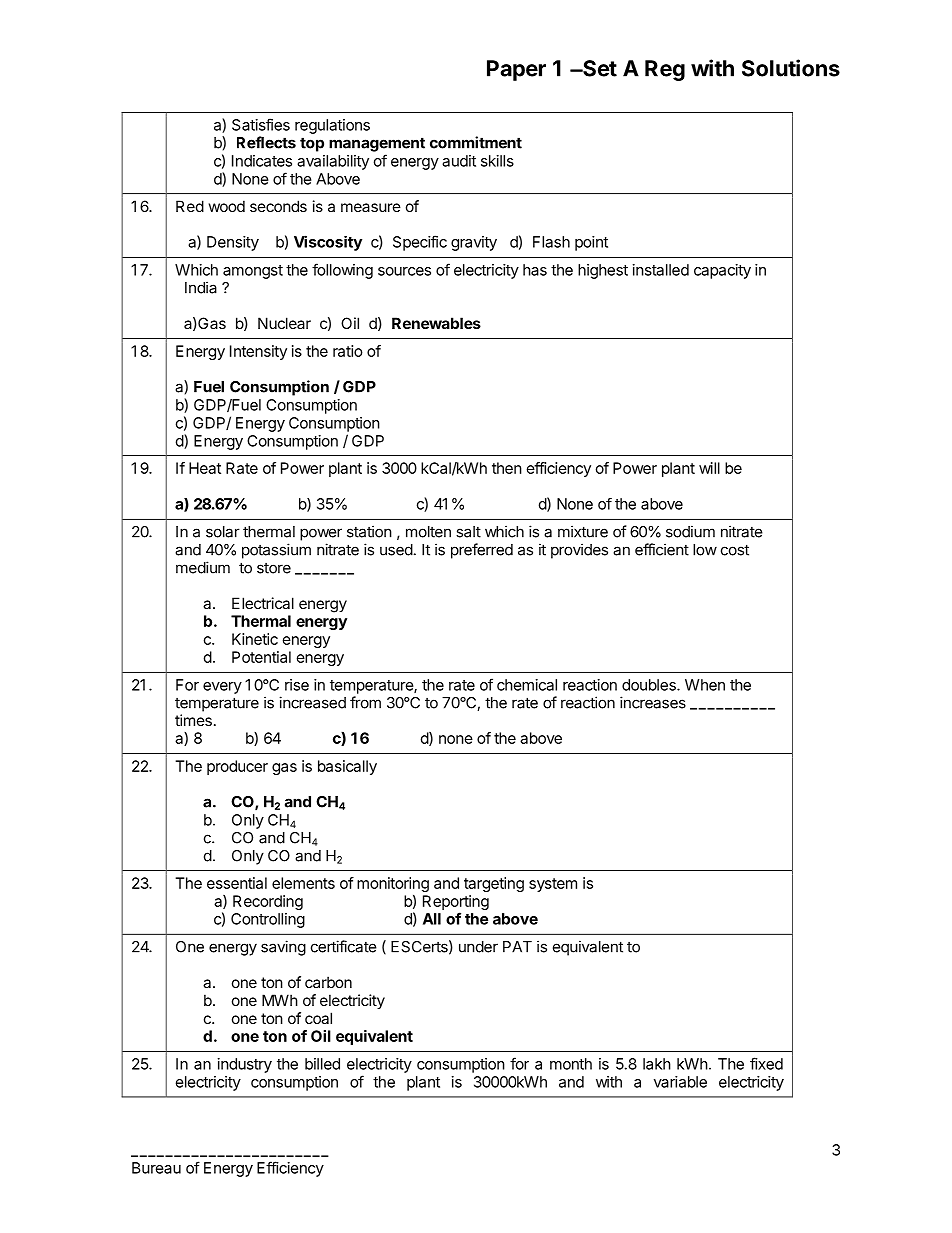  What do you see at coordinates (482, 551) in the screenshot?
I see `preferred` at bounding box center [482, 551].
